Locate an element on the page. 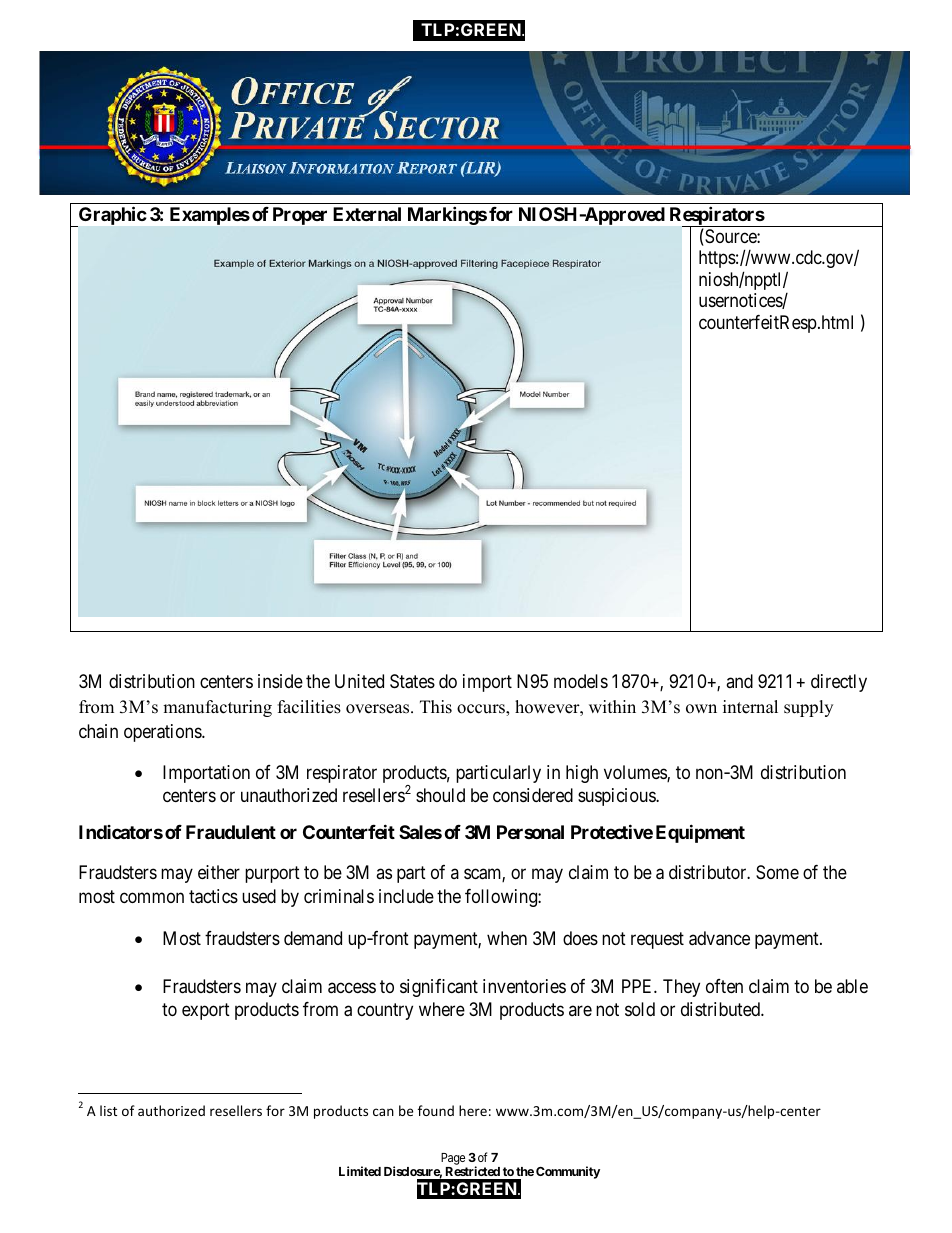 Image resolution: width=952 pixels, height=1233 pixels. list is located at coordinates (108, 1110).
